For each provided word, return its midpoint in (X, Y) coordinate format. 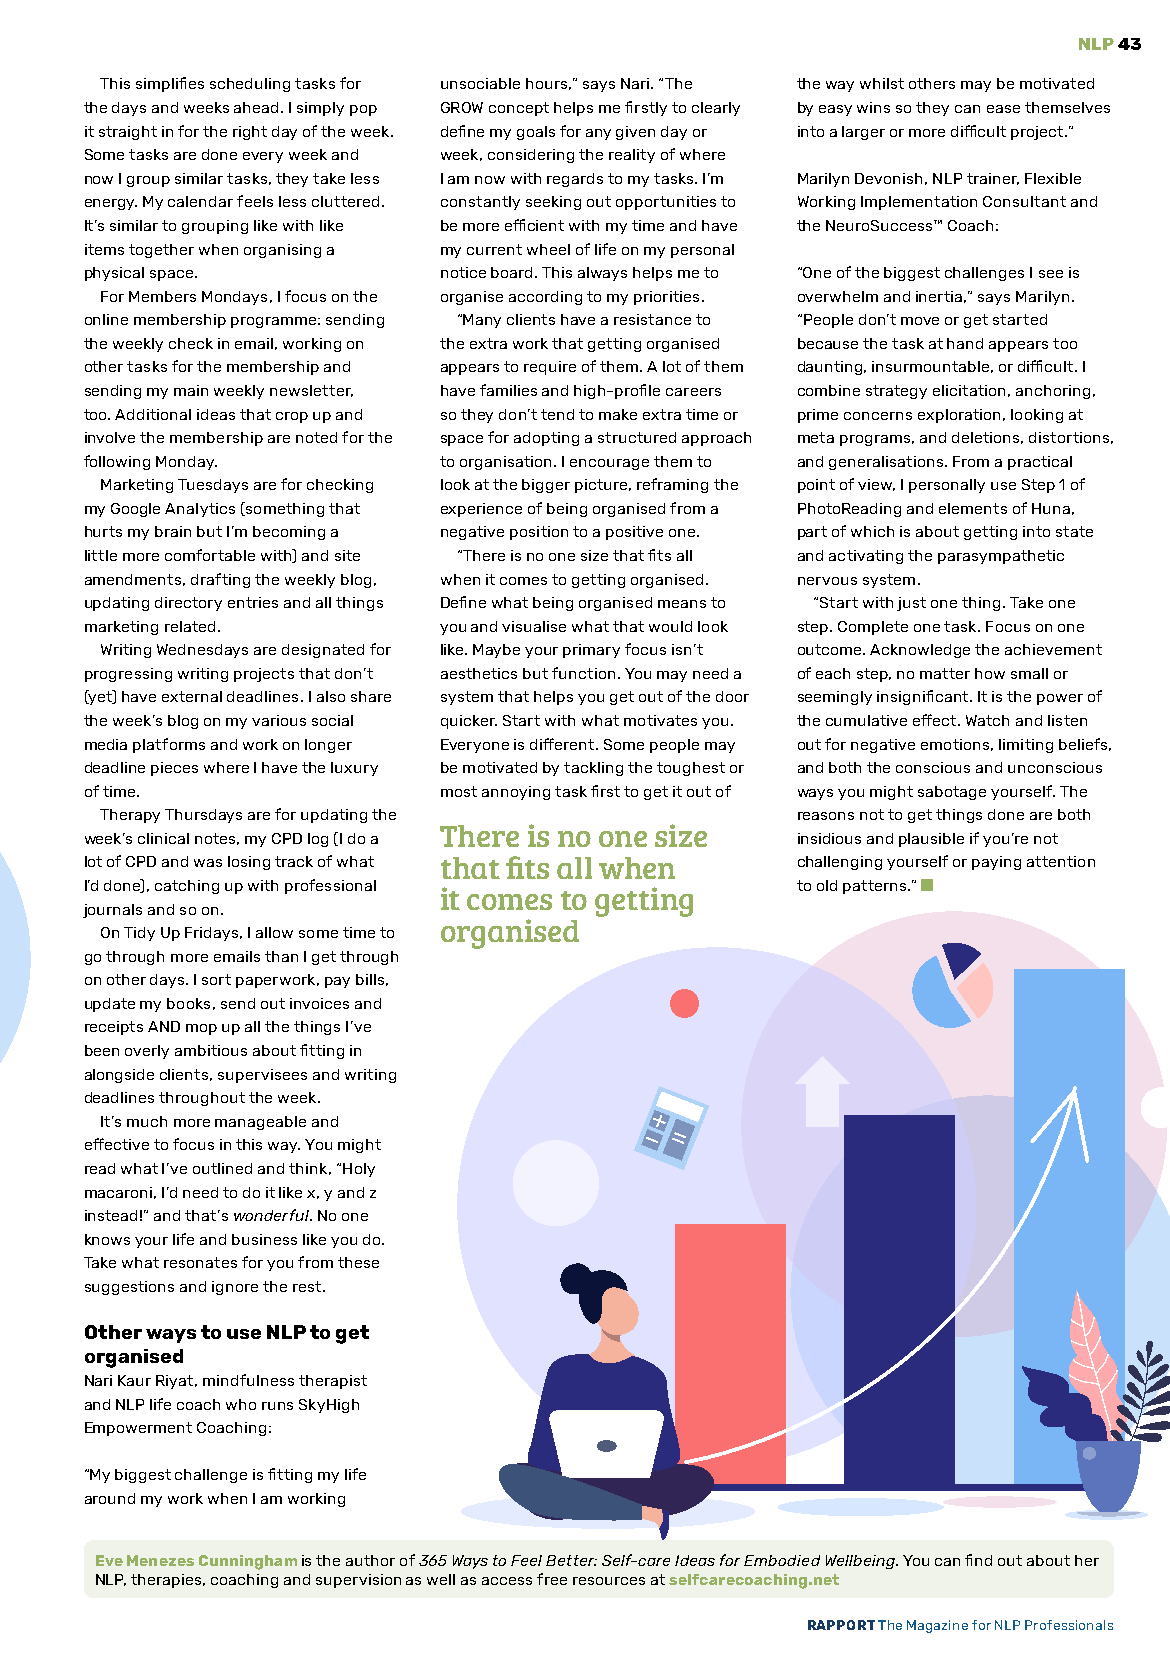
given (635, 133)
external (192, 696)
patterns (876, 887)
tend (557, 414)
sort (216, 979)
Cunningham (248, 1562)
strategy (896, 392)
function (583, 673)
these (358, 1262)
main (191, 390)
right (250, 133)
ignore (235, 1288)
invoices (319, 1003)
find (978, 1560)
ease (1003, 109)
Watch (987, 720)
